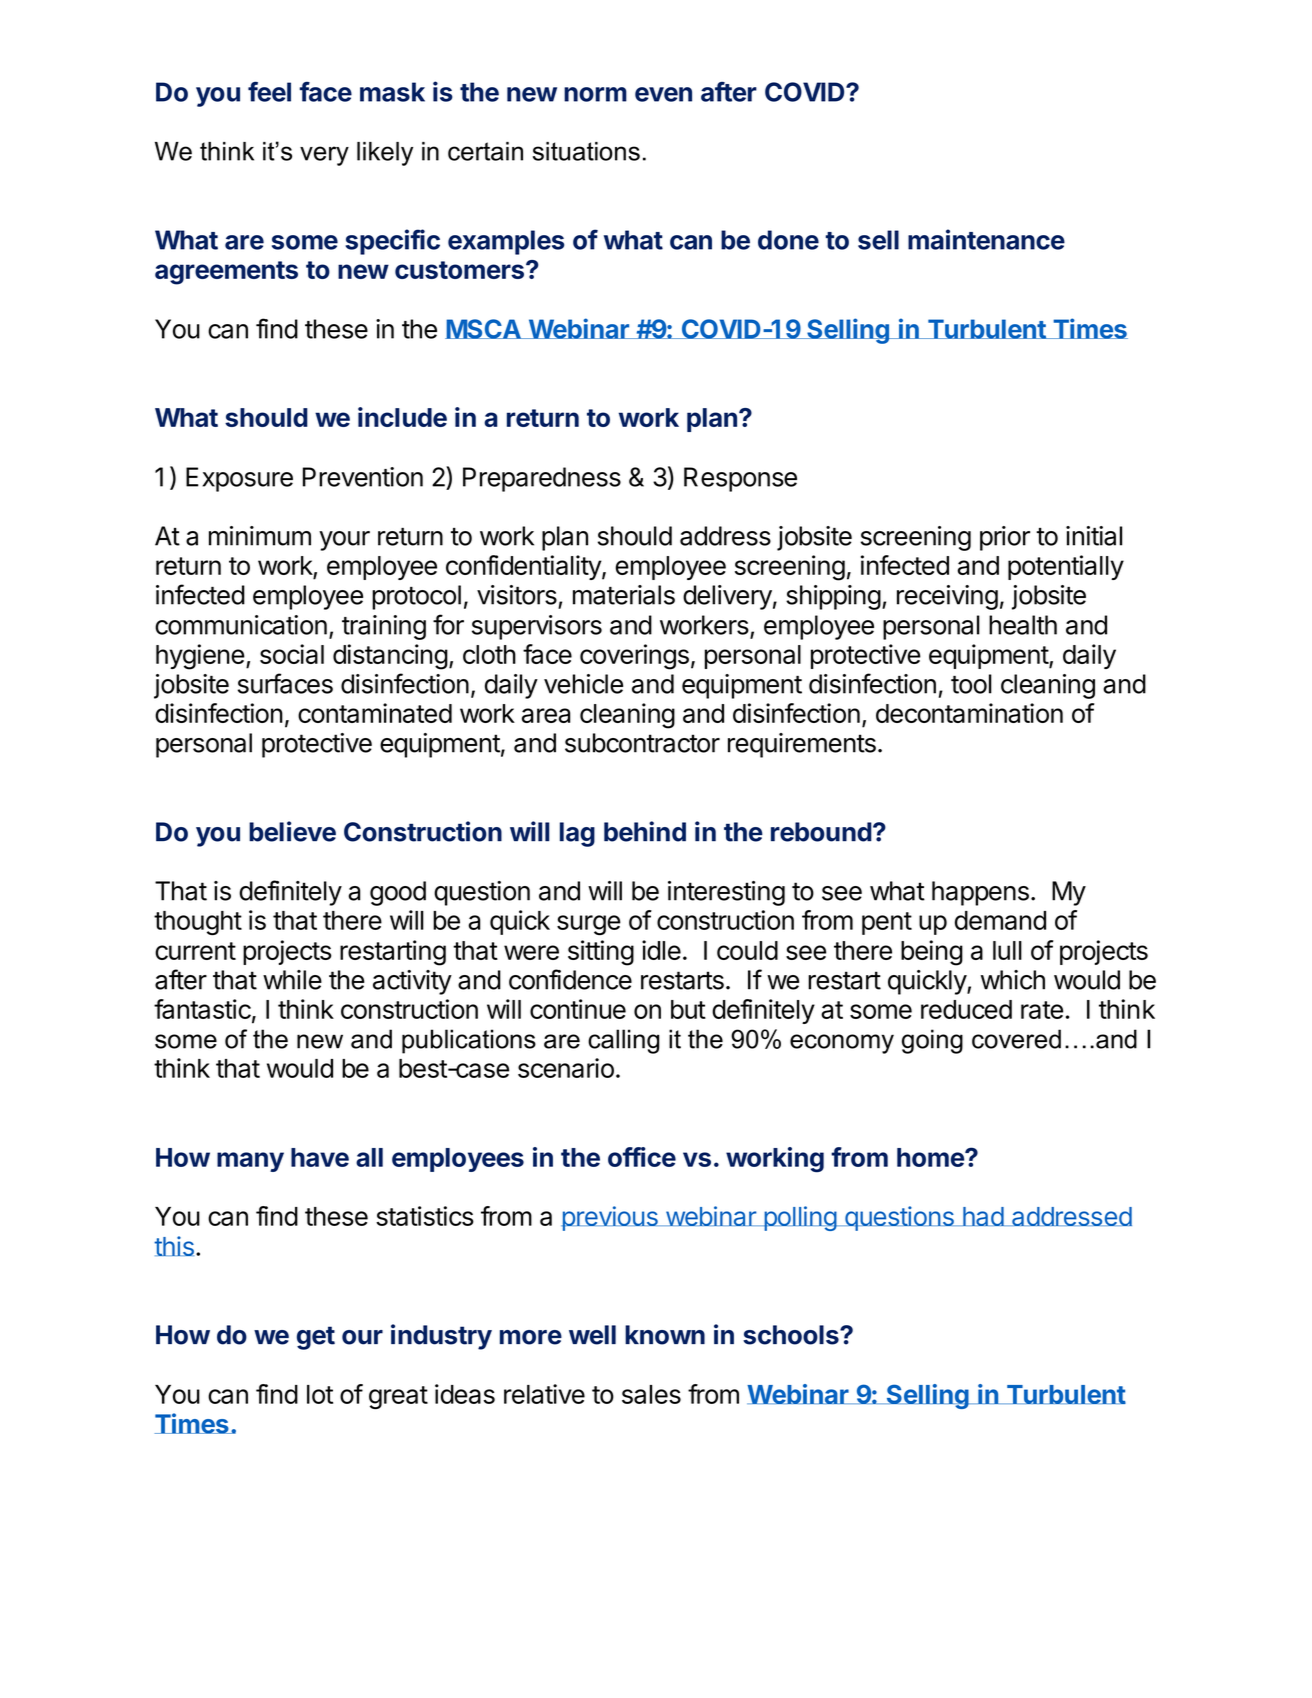 The image size is (1312, 1698). What do you see at coordinates (642, 743) in the screenshot?
I see `subcontractor` at bounding box center [642, 743].
